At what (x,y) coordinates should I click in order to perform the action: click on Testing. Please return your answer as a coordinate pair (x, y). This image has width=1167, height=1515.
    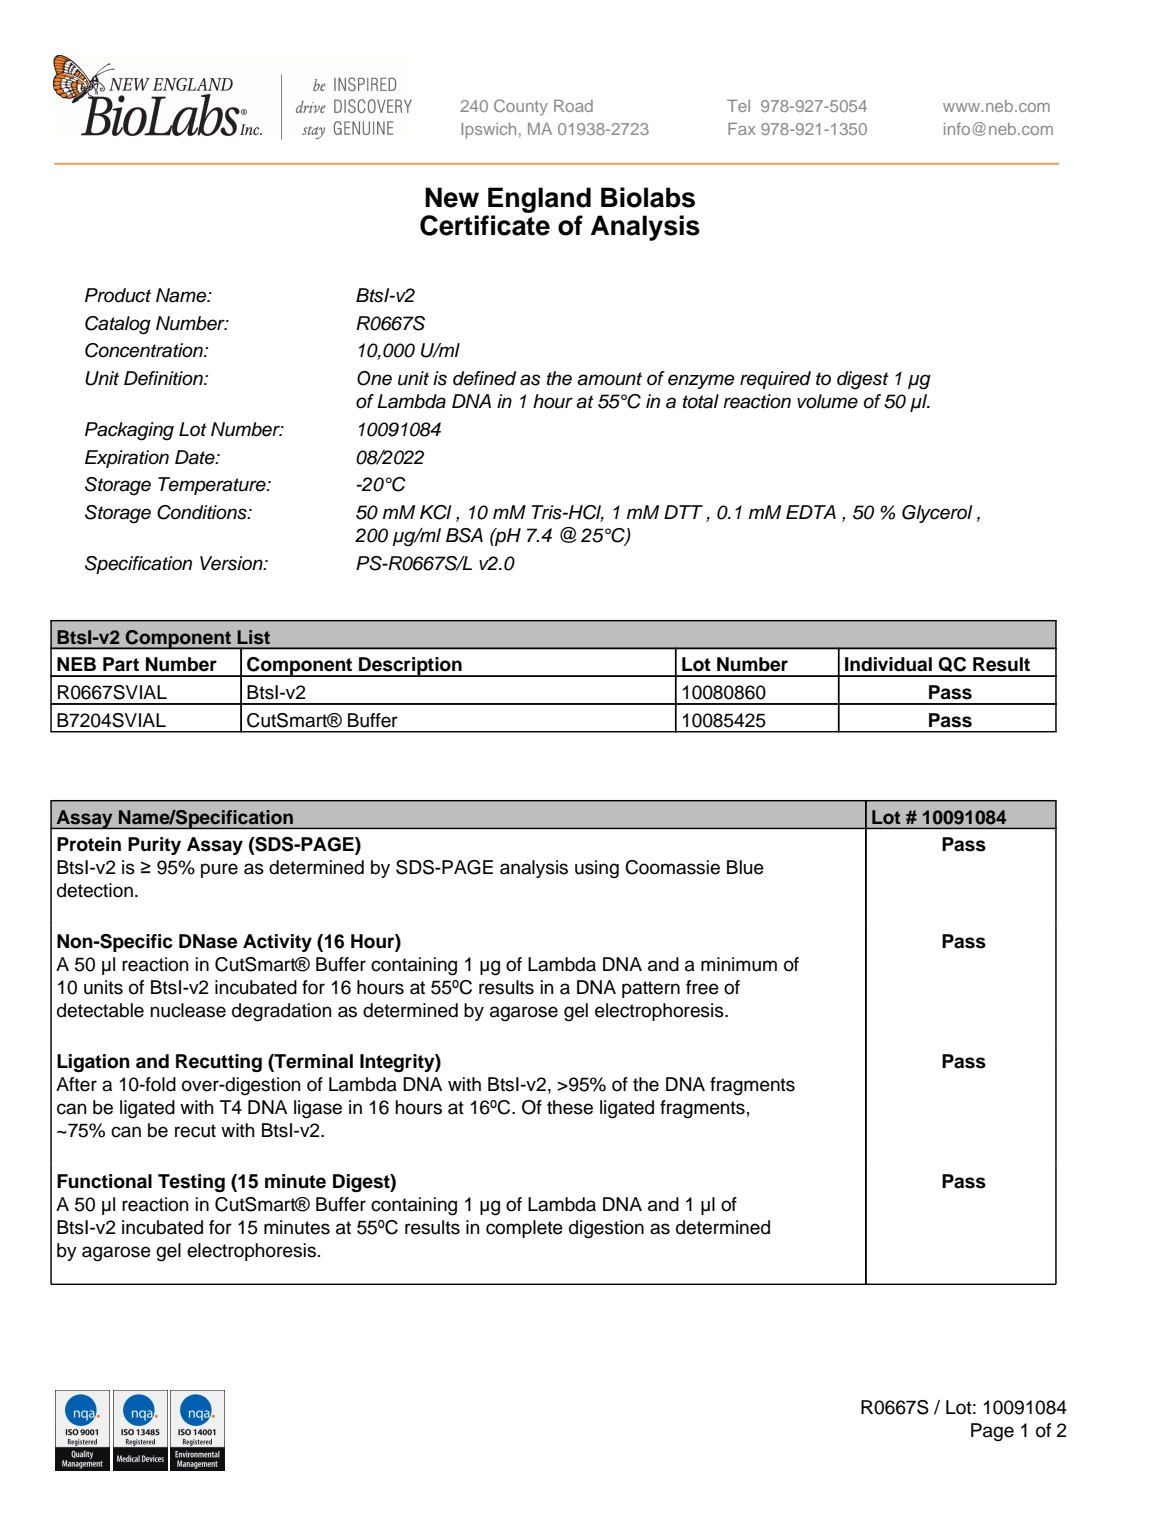
    Looking at the image, I should click on (191, 1183).
